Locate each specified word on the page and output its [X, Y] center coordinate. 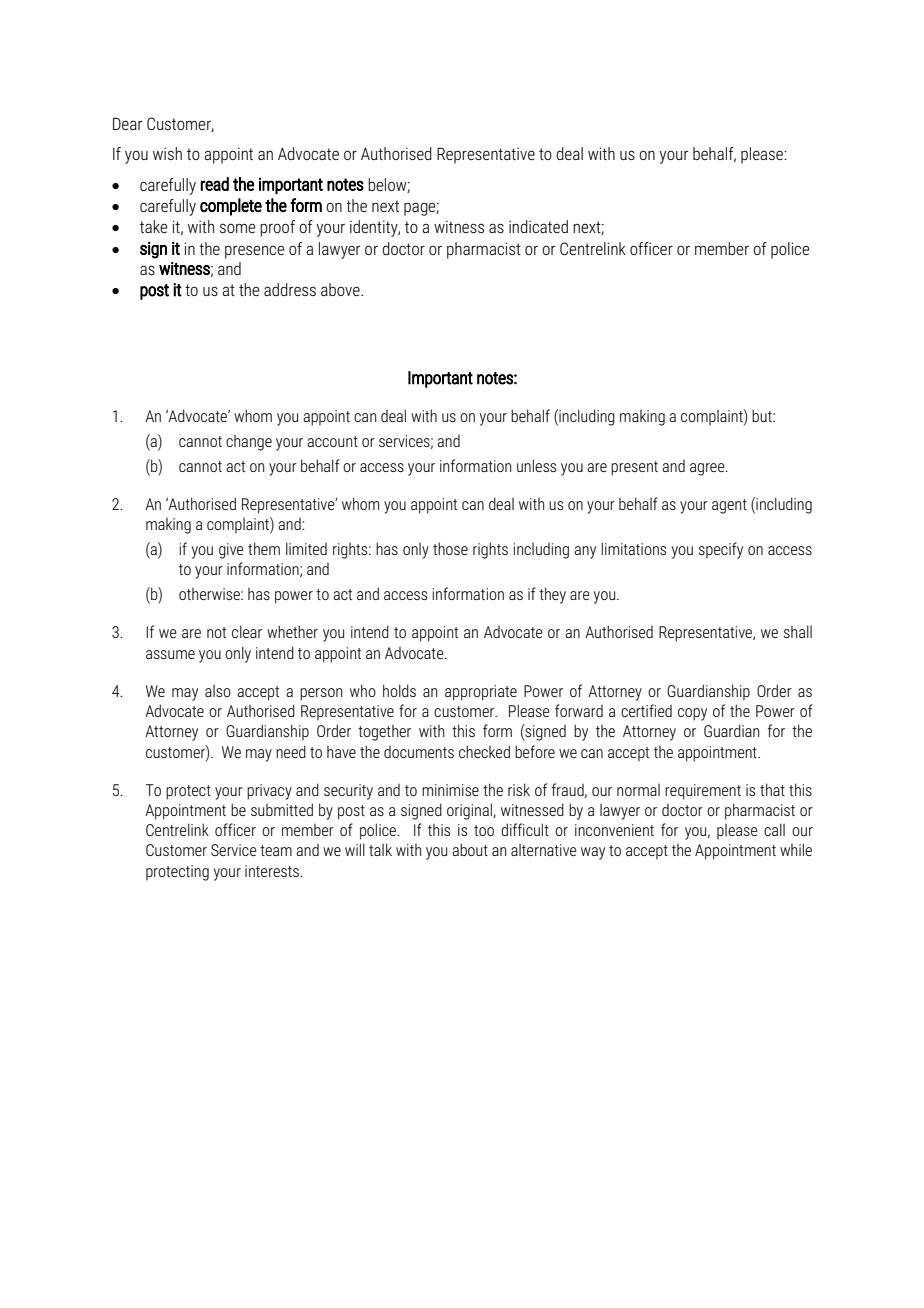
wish [167, 153]
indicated [538, 226]
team [276, 850]
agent [729, 506]
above [341, 289]
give [231, 551]
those [450, 548]
